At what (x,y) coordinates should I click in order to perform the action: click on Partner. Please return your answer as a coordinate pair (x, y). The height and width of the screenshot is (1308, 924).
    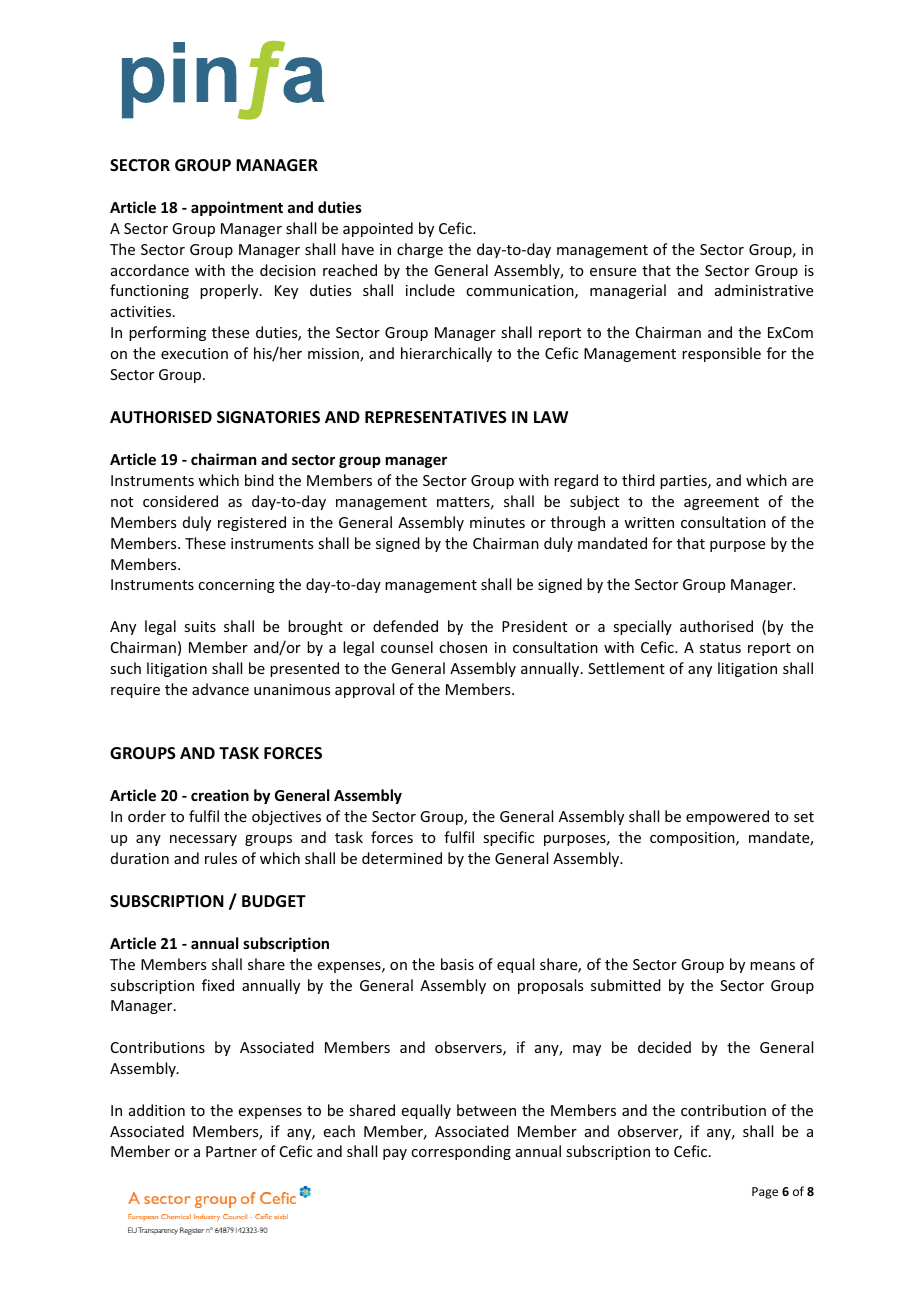
    Looking at the image, I should click on (231, 1151).
